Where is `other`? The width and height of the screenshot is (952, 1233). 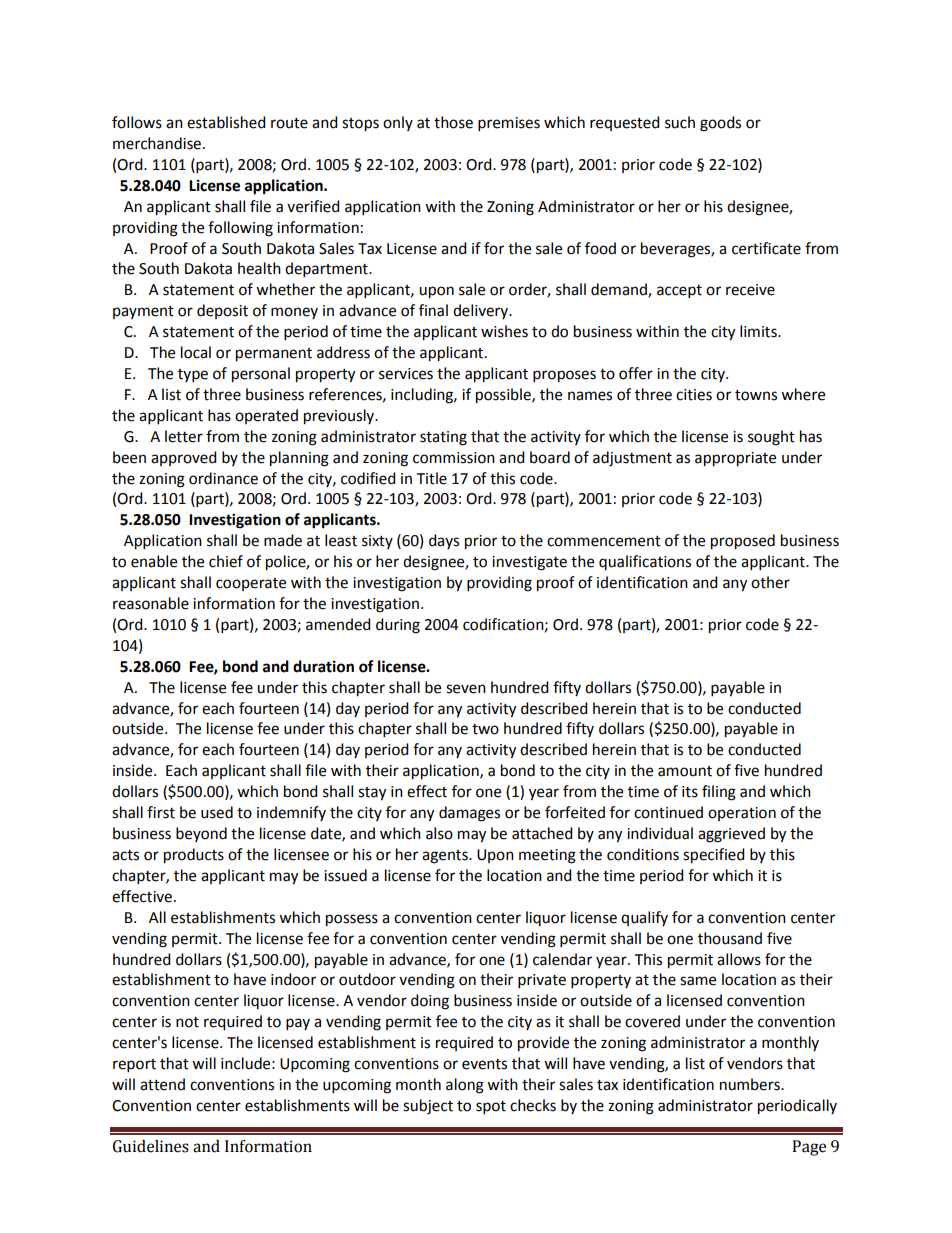
other is located at coordinates (770, 582).
